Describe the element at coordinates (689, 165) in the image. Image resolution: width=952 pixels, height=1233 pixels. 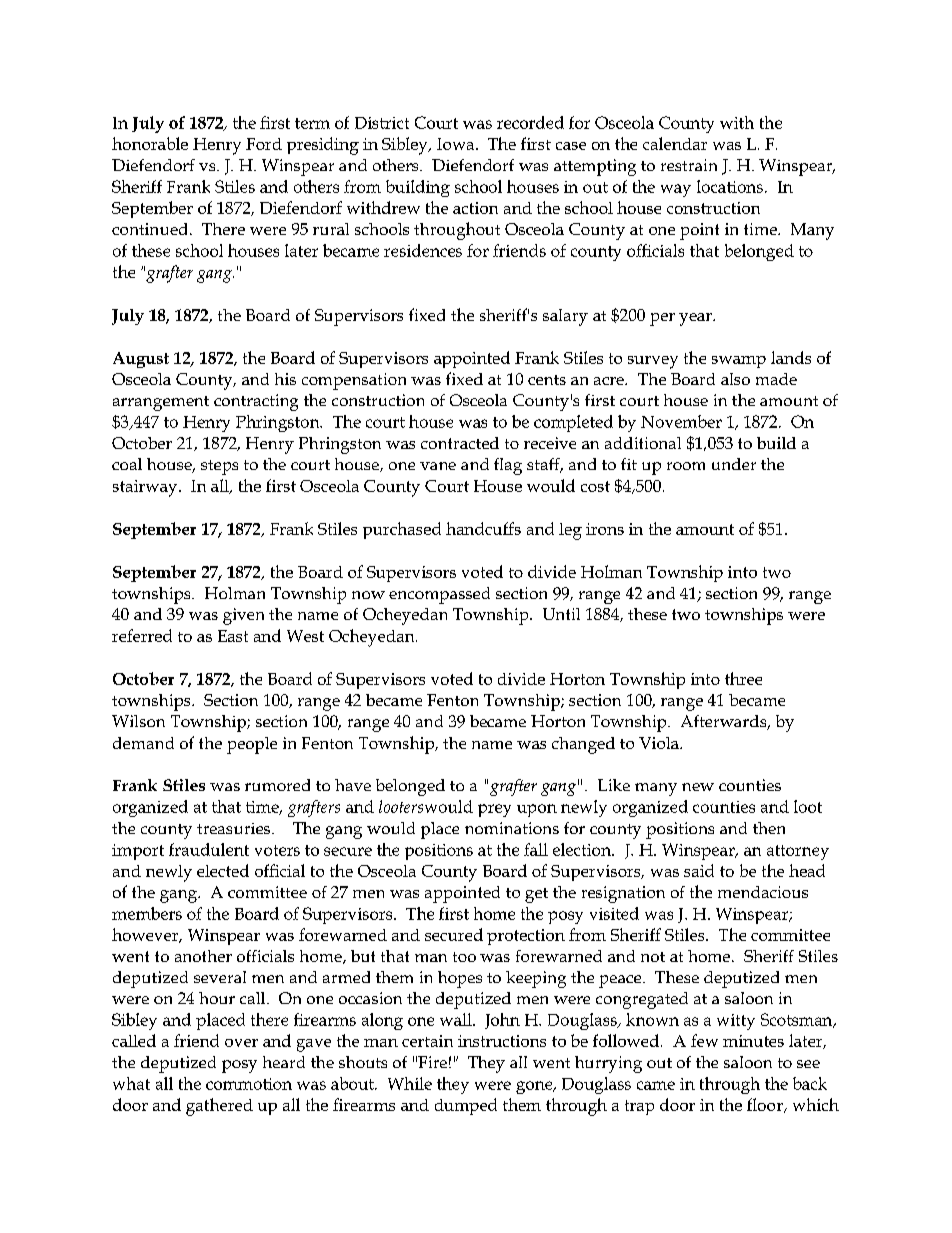
I see `restrain` at that location.
